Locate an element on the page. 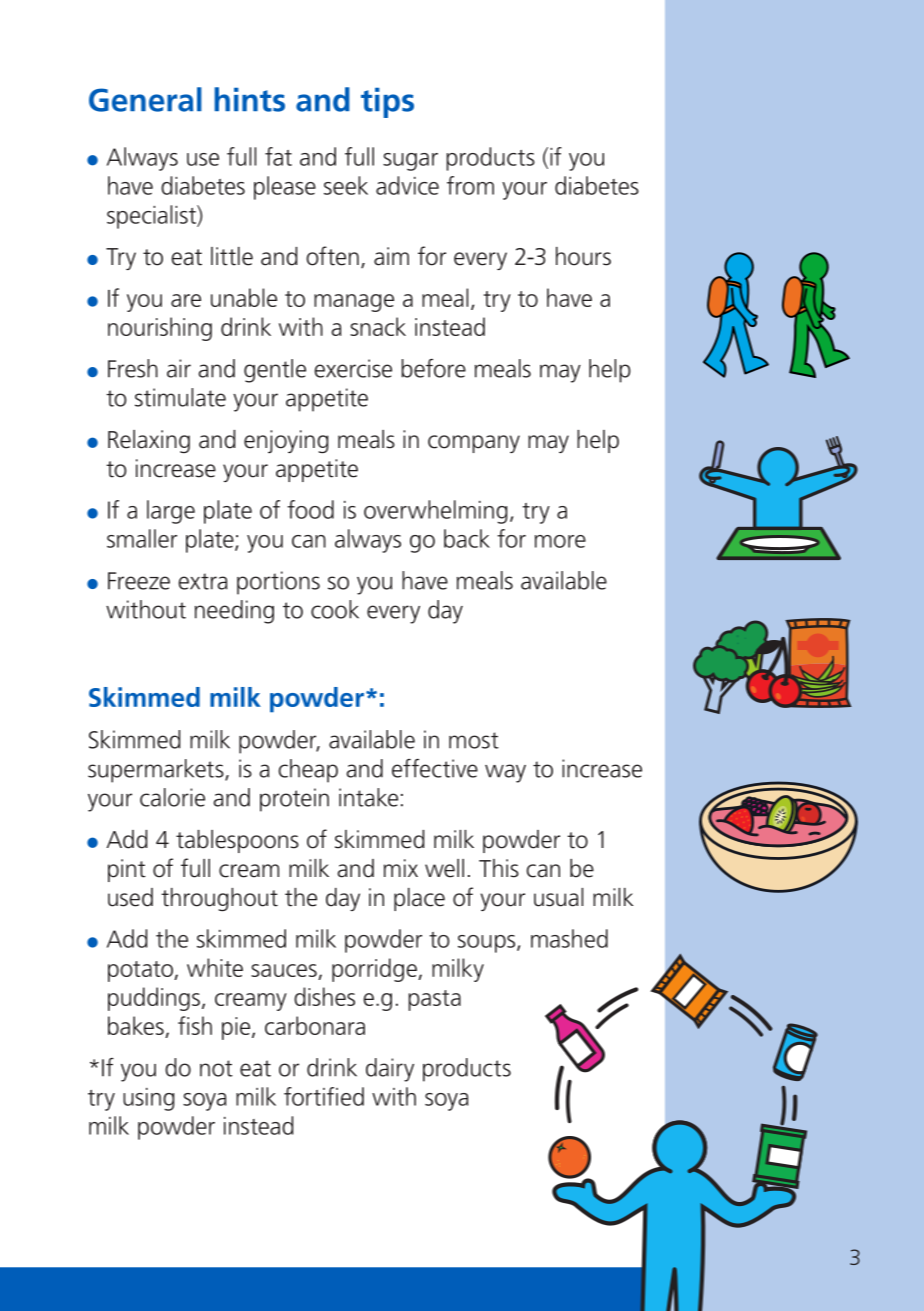 This document has width=924, height=1311. from is located at coordinates (470, 185).
